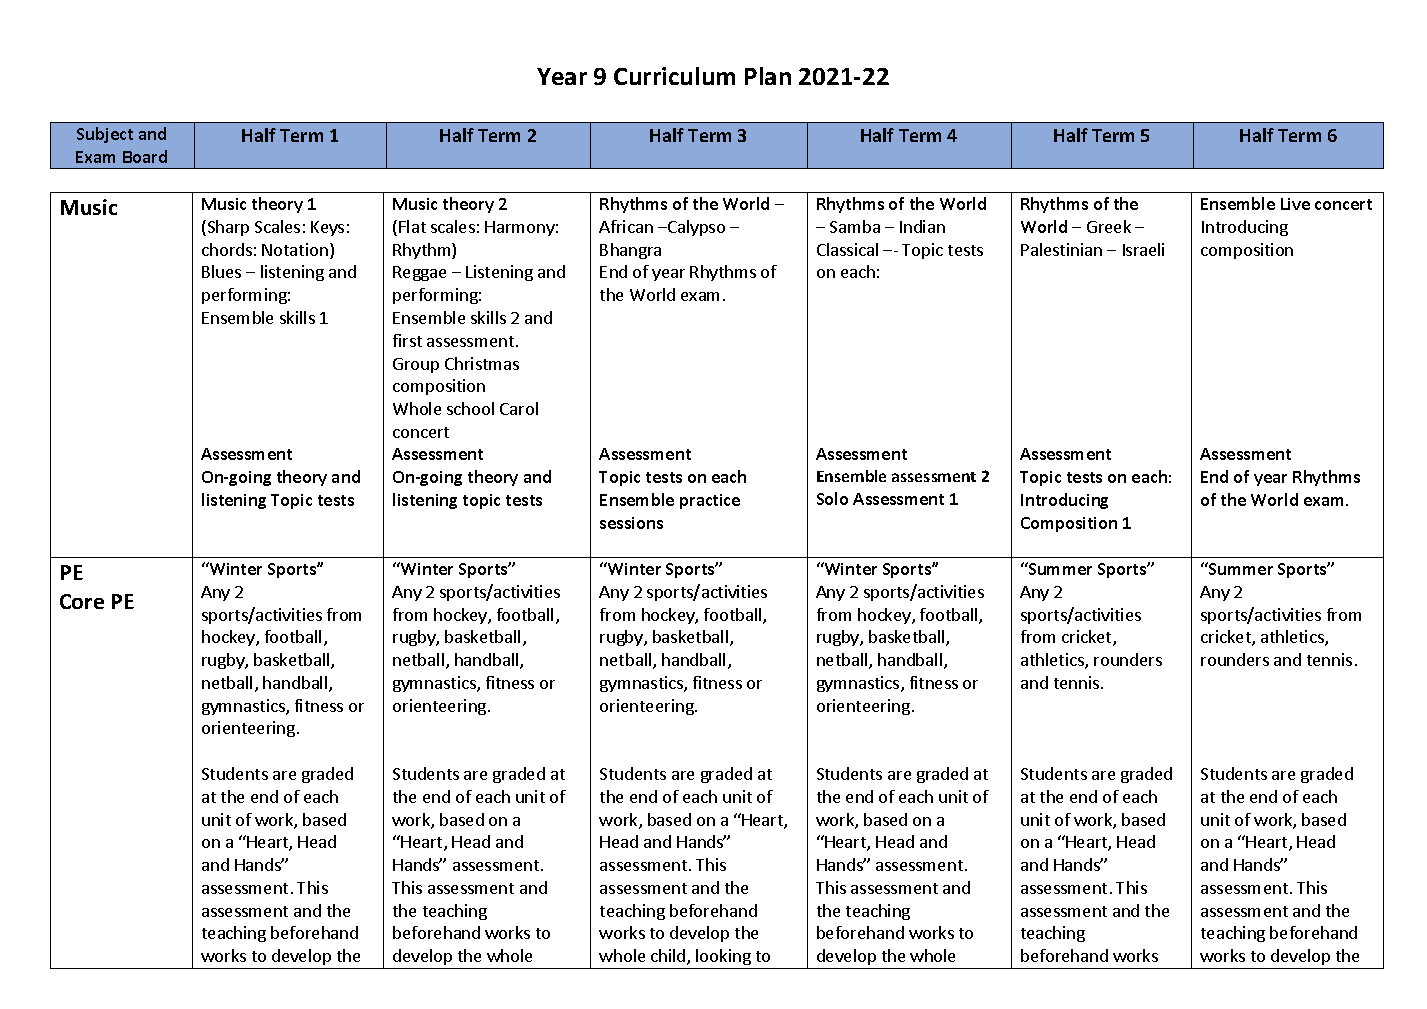 This screenshot has height=1009, width=1427. What do you see at coordinates (82, 601) in the screenshot?
I see `Core` at bounding box center [82, 601].
